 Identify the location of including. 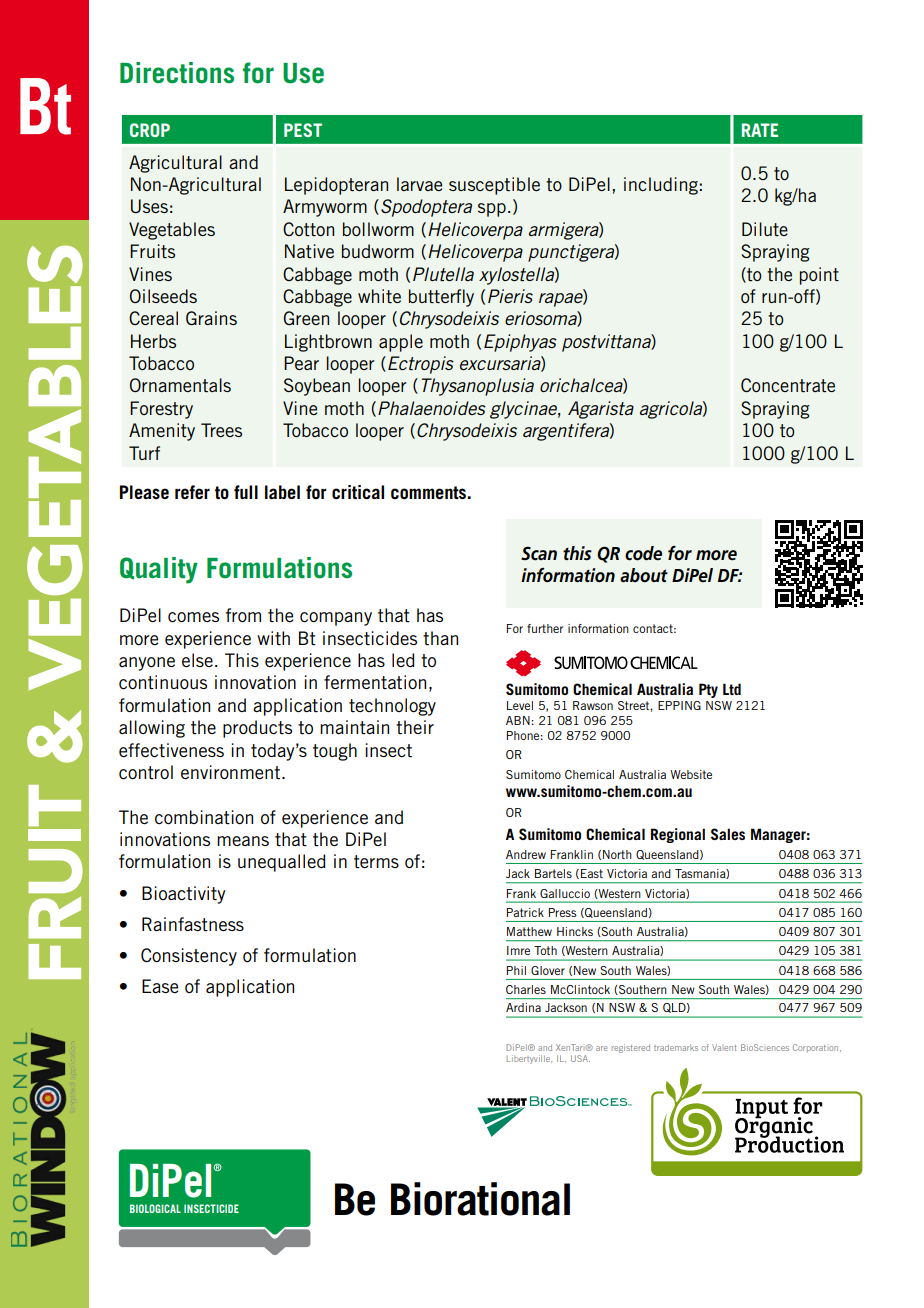
(661, 186).
